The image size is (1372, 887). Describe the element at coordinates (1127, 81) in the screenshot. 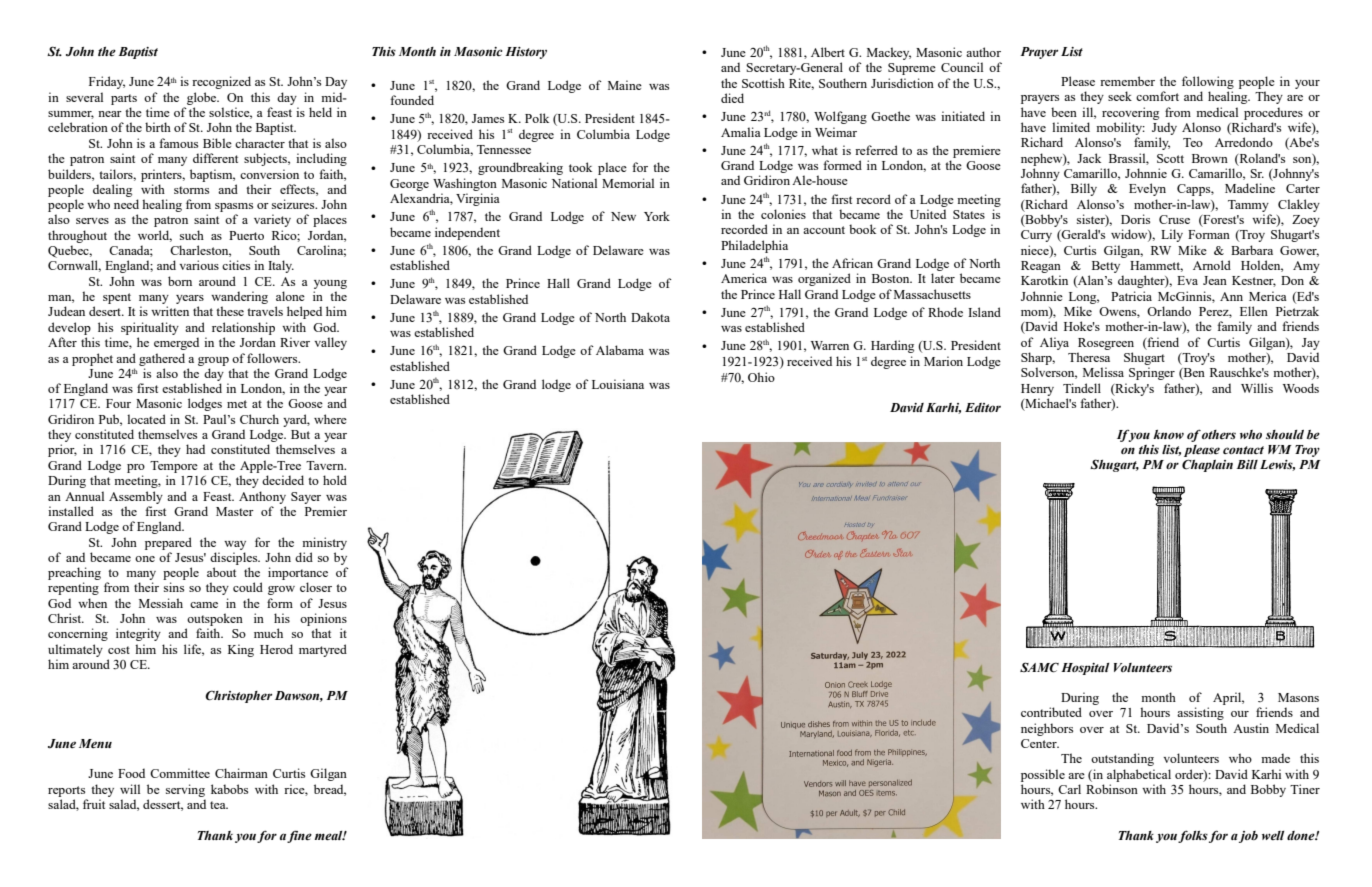

I see `remember` at that location.
